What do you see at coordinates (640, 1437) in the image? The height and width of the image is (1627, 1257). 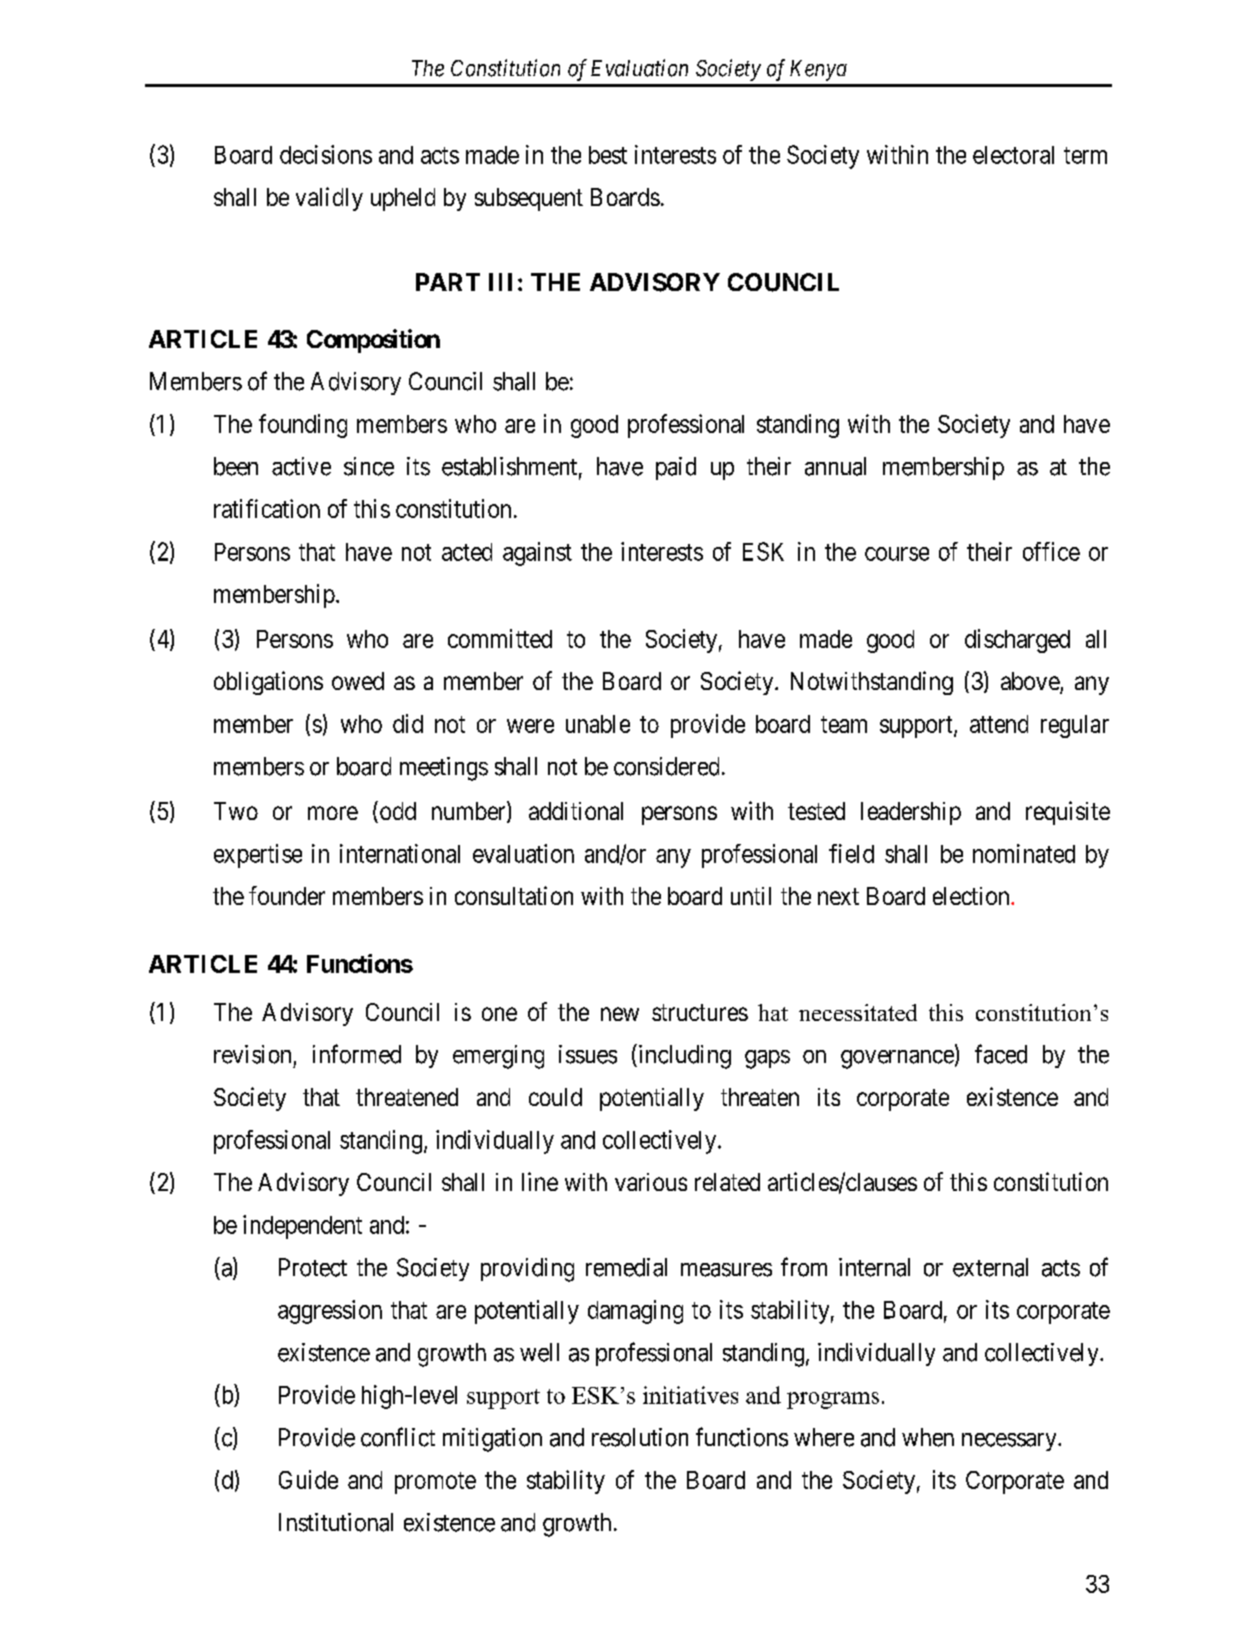 I see `resolution` at bounding box center [640, 1437].
